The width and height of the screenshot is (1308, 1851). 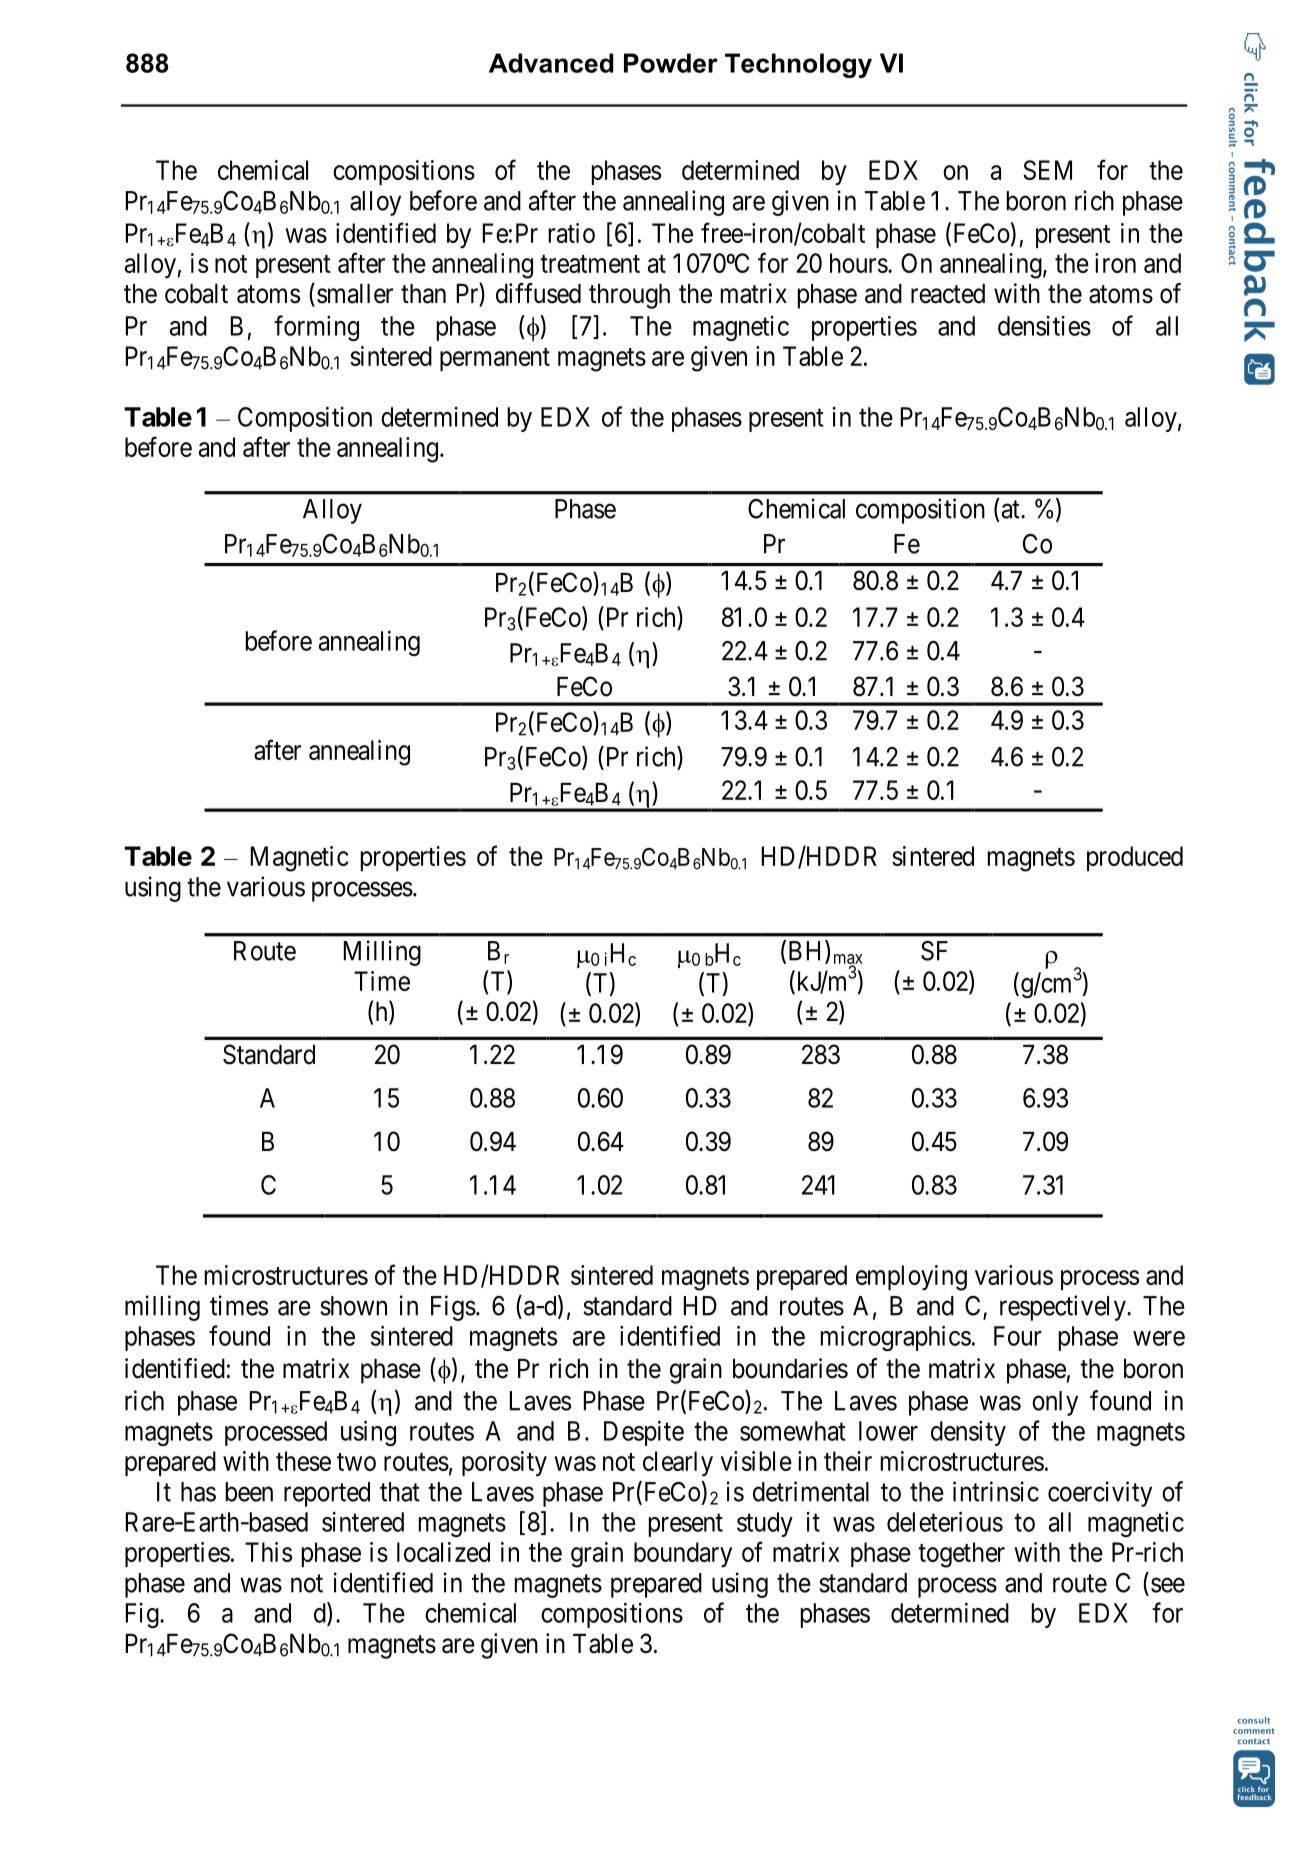 I want to click on boundary, so click(x=683, y=1555).
